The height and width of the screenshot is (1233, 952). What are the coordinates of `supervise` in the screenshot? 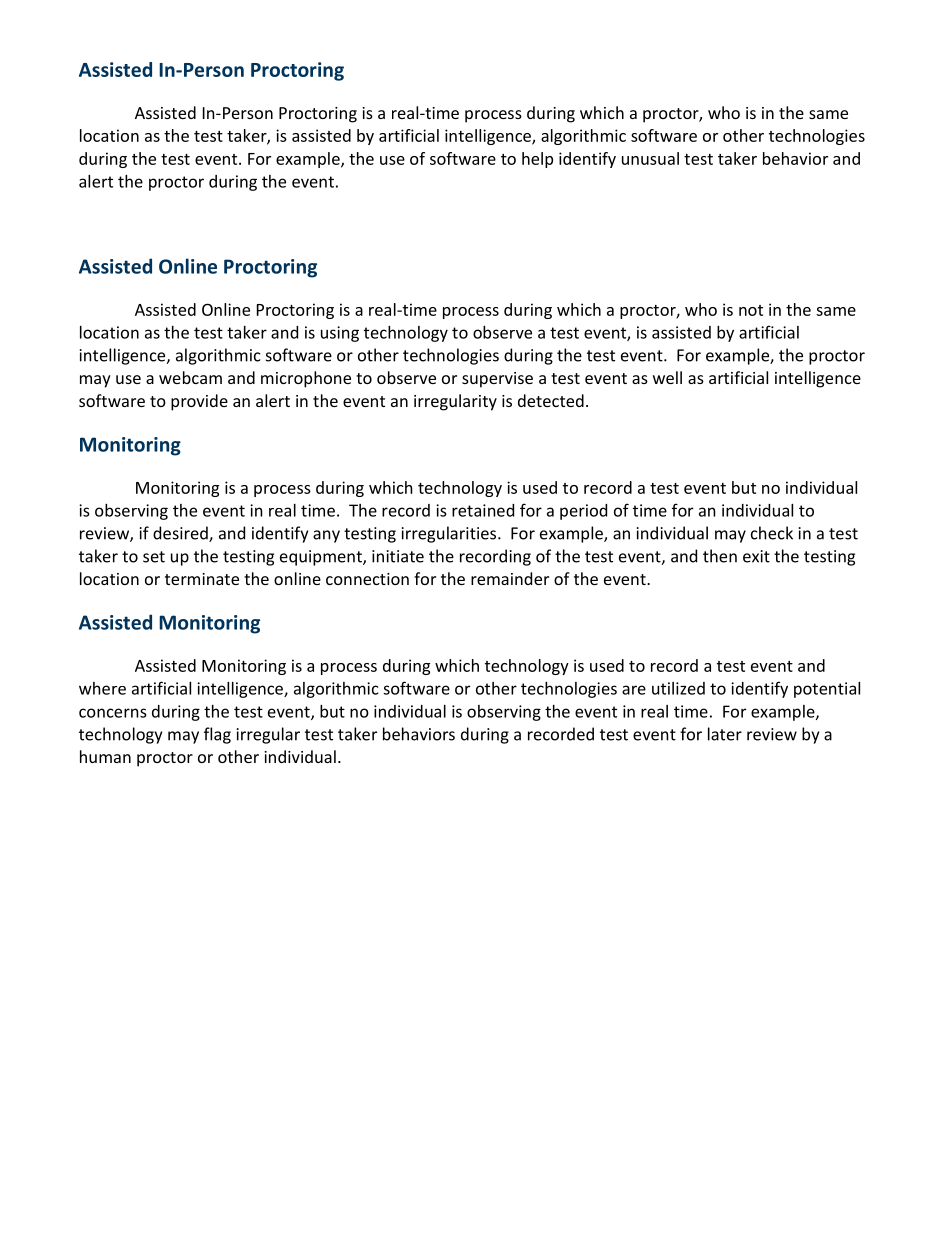 It's located at (497, 380).
